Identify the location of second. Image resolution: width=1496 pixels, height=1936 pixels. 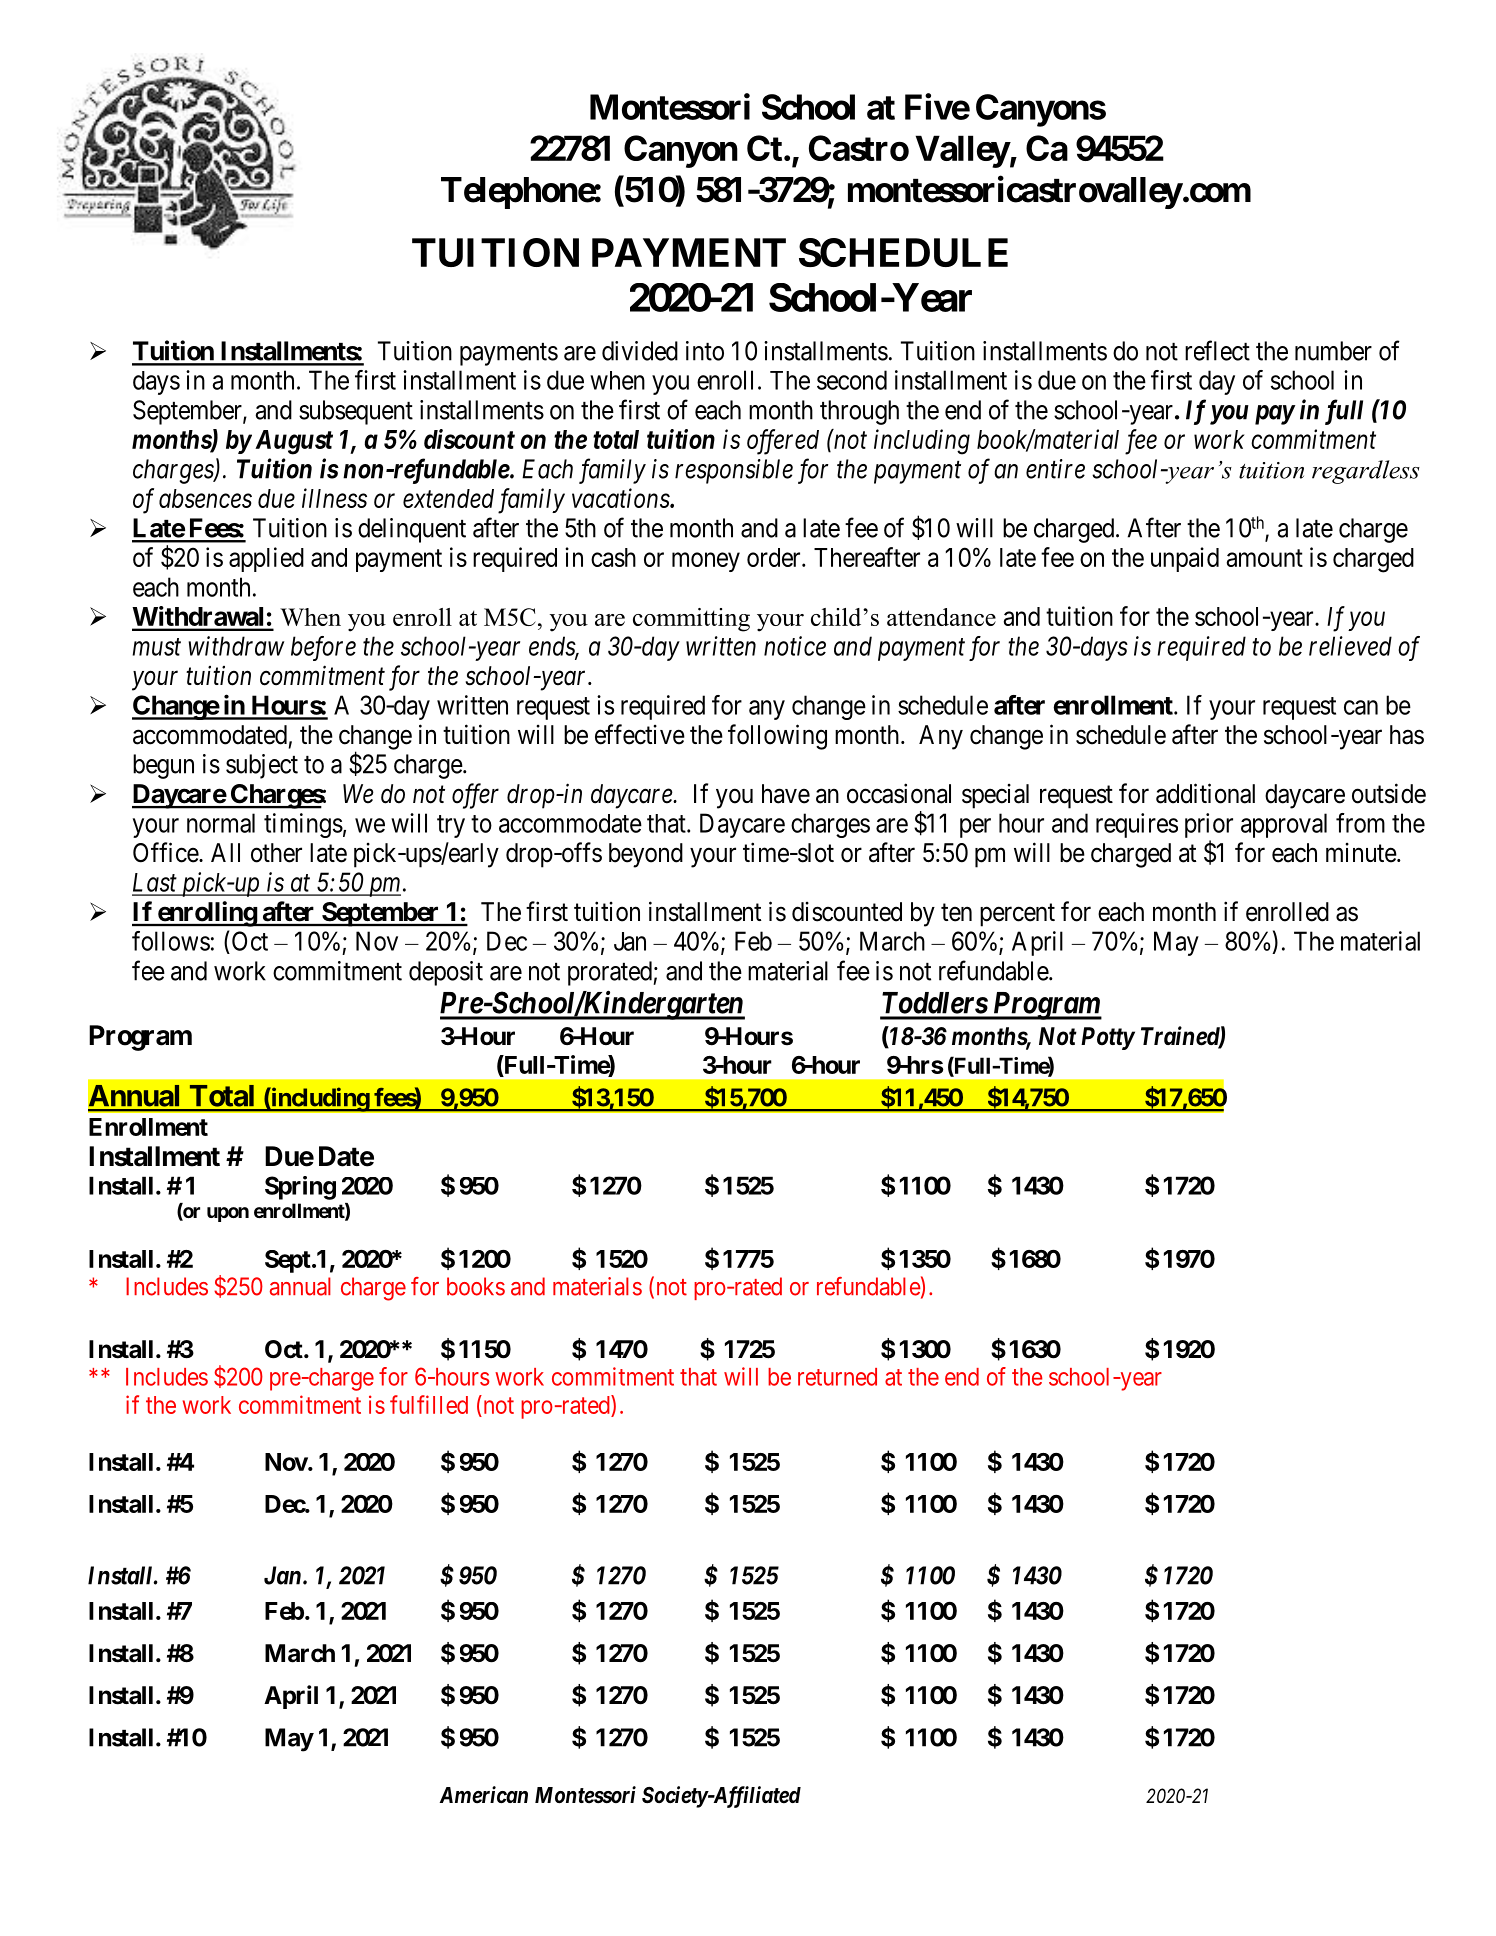
(852, 380).
